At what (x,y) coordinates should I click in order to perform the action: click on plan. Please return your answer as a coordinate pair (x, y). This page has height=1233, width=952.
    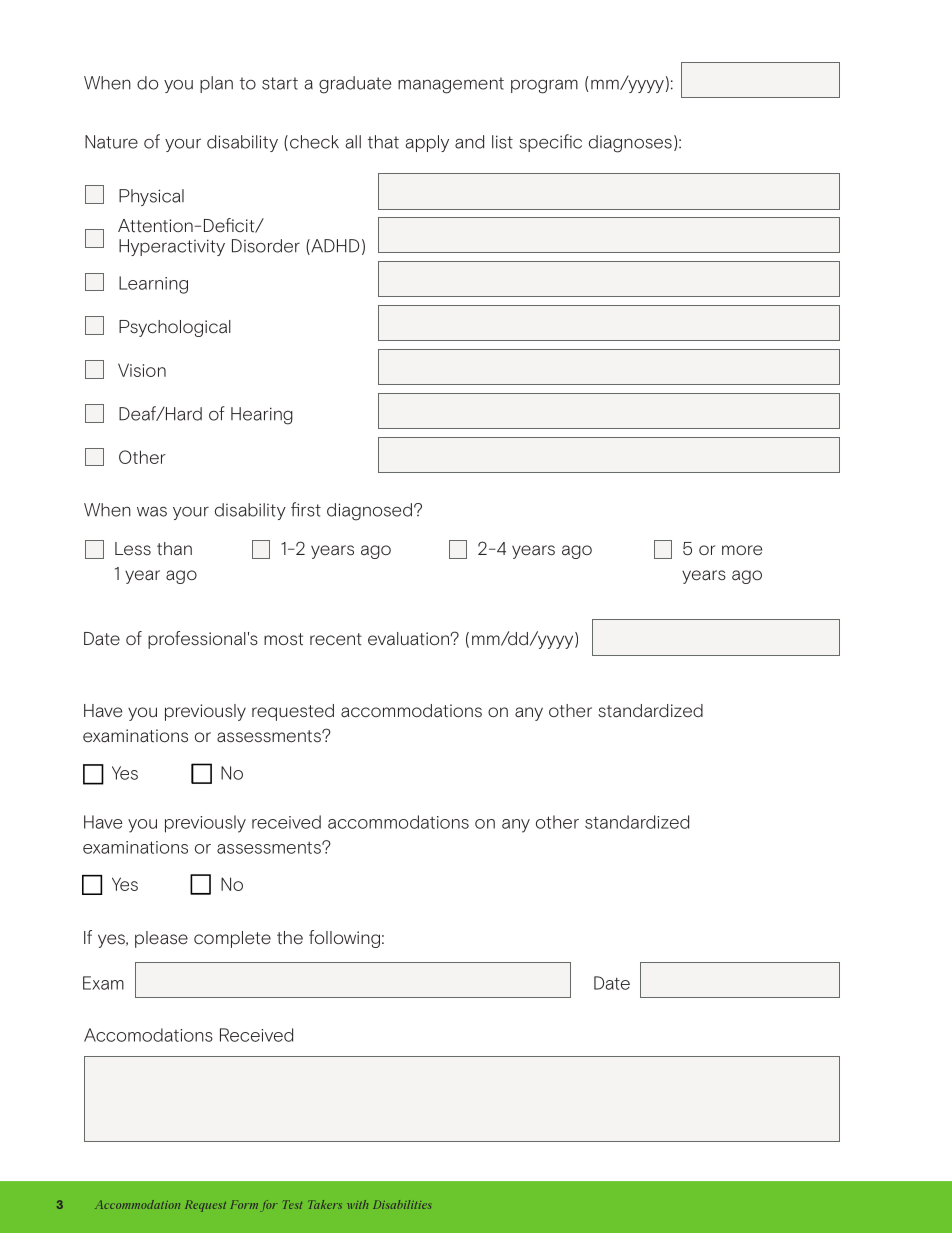
    Looking at the image, I should click on (216, 84).
